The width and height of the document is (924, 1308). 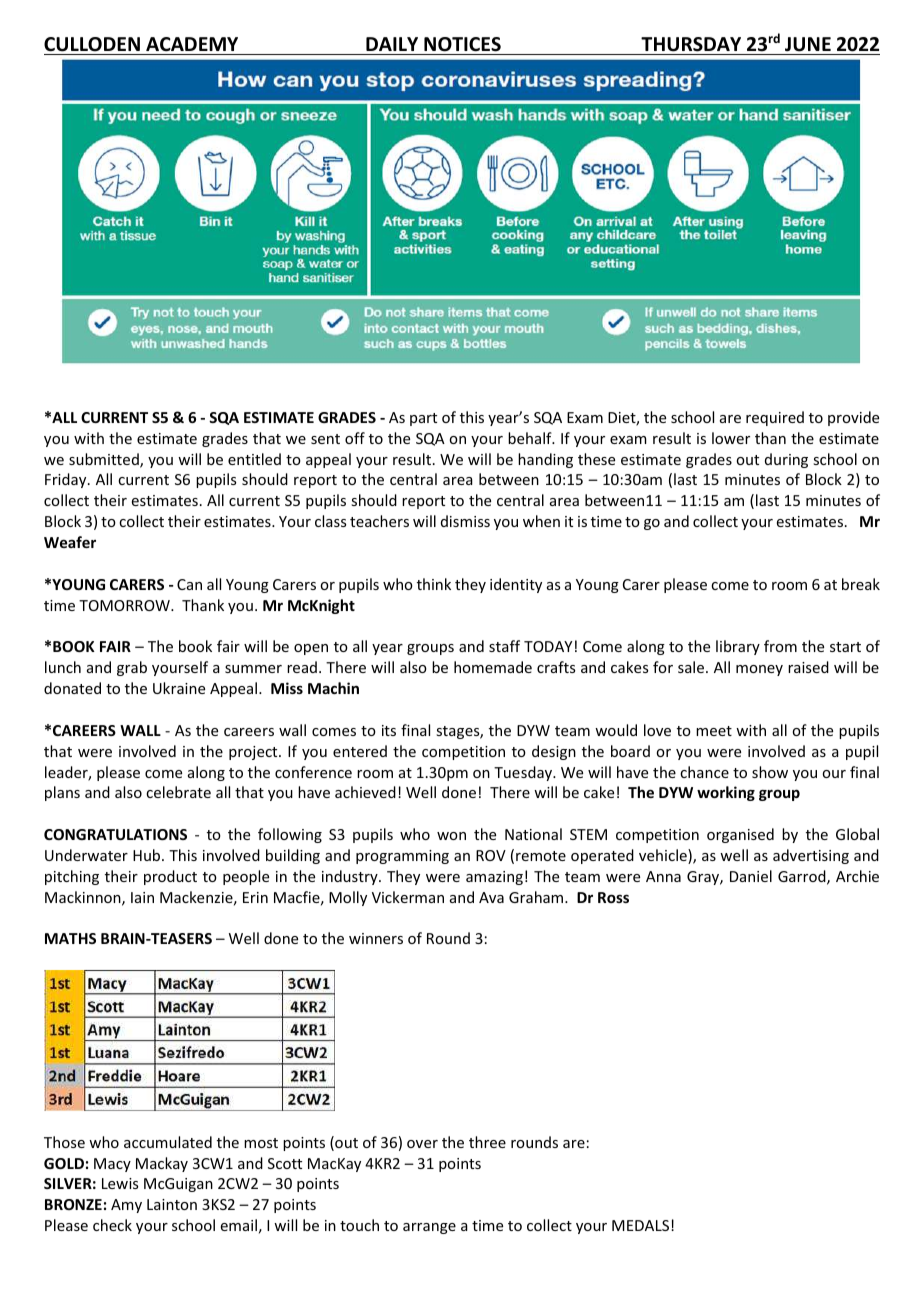 I want to click on submitted, so click(x=105, y=460).
